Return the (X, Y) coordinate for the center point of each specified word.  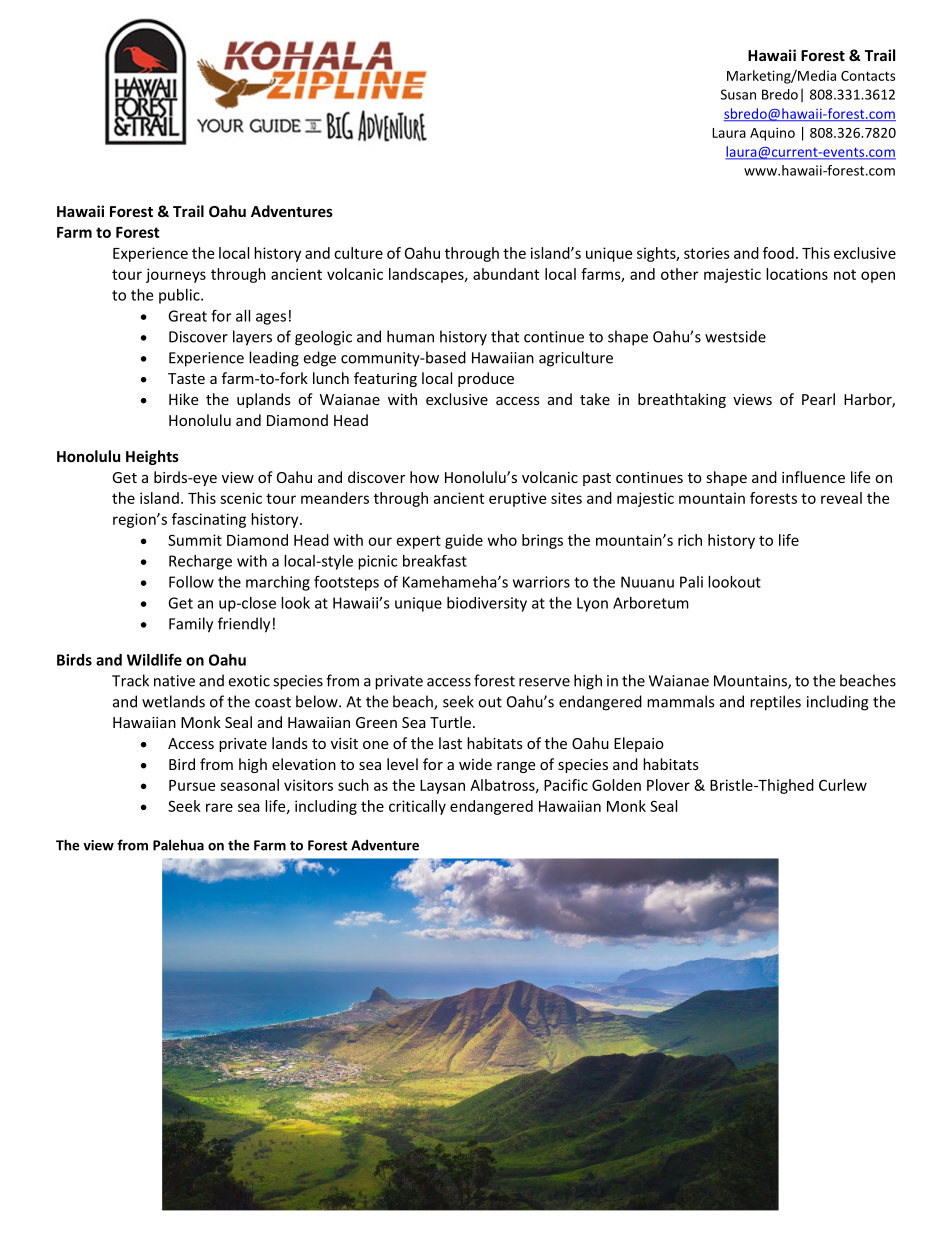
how (424, 477)
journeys (176, 275)
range (516, 767)
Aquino (772, 134)
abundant (506, 274)
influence (813, 477)
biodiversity (487, 604)
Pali (691, 582)
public (180, 296)
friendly (244, 625)
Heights (152, 457)
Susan (738, 94)
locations (797, 274)
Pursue (192, 785)
